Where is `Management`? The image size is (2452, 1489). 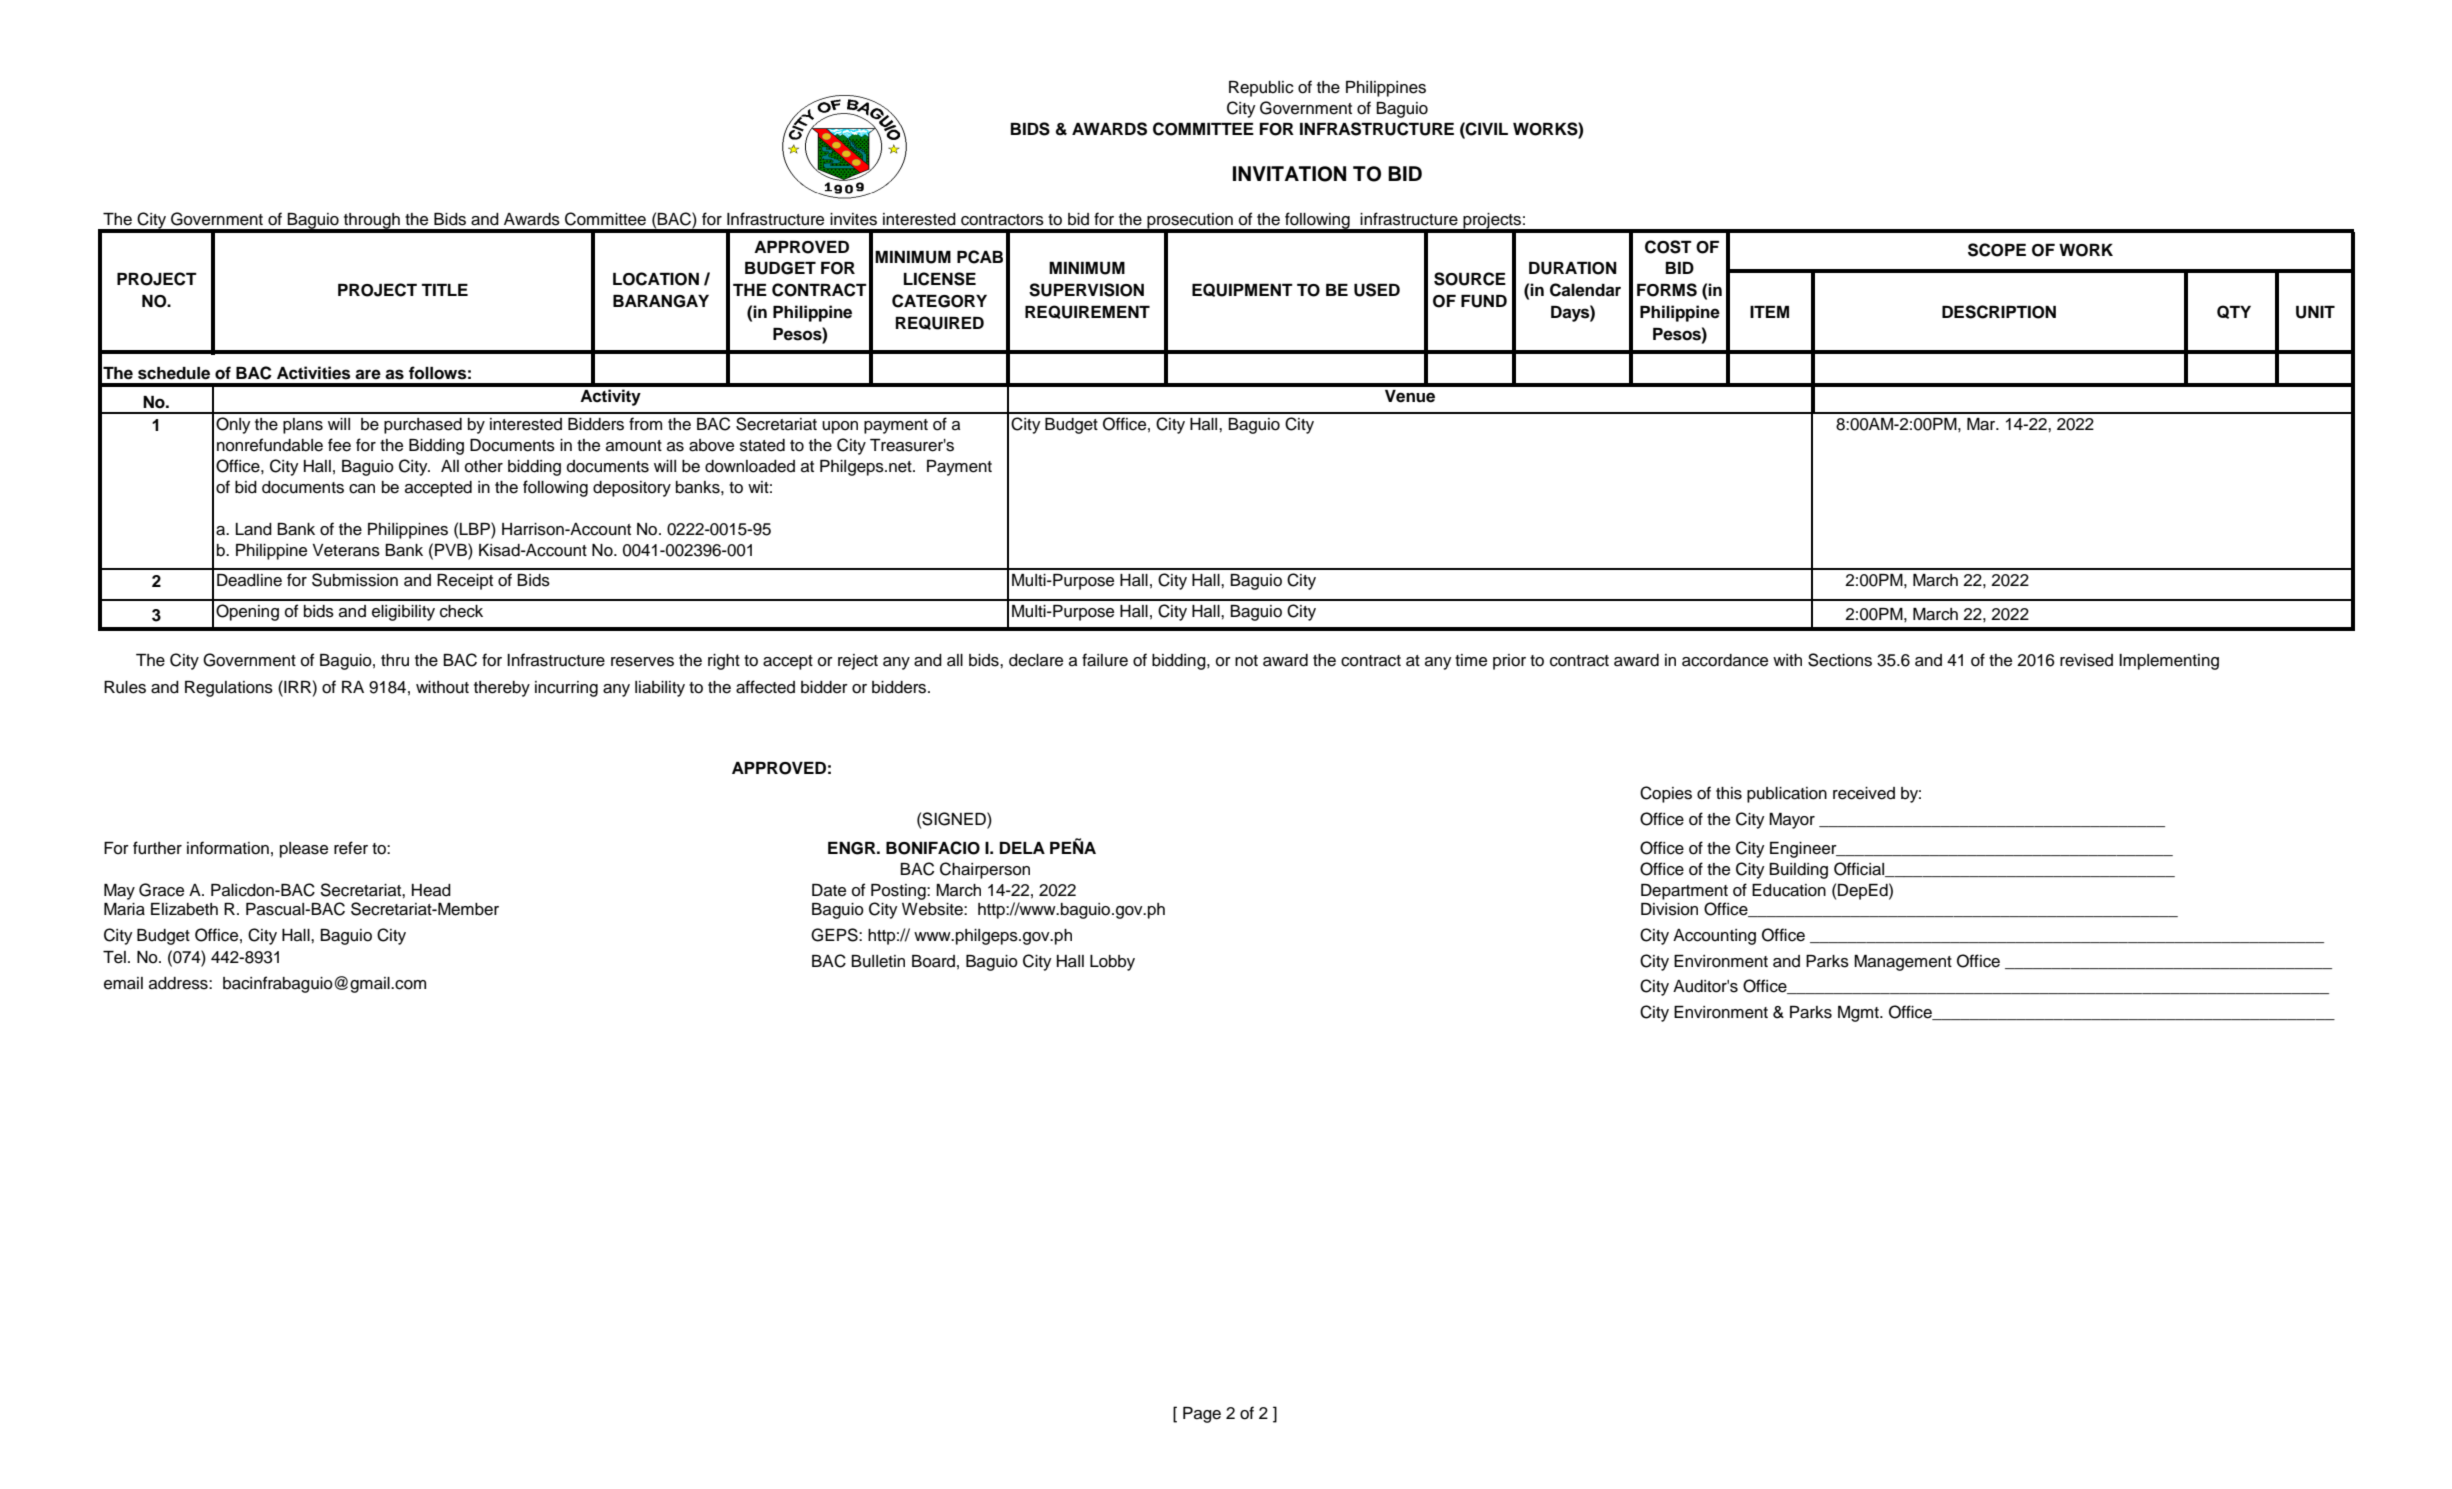 Management is located at coordinates (1903, 963).
